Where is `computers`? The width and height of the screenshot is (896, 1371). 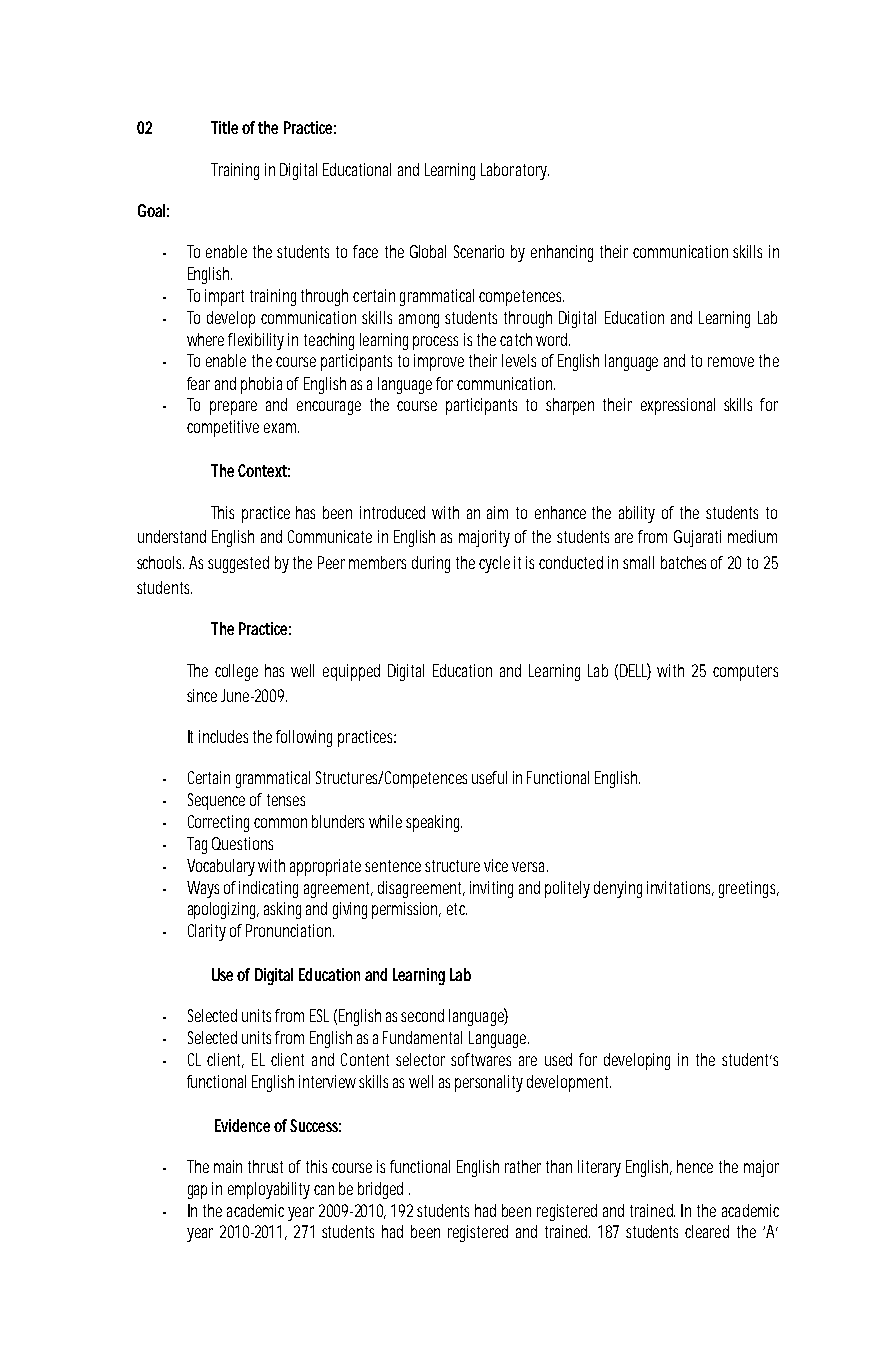 computers is located at coordinates (745, 673).
